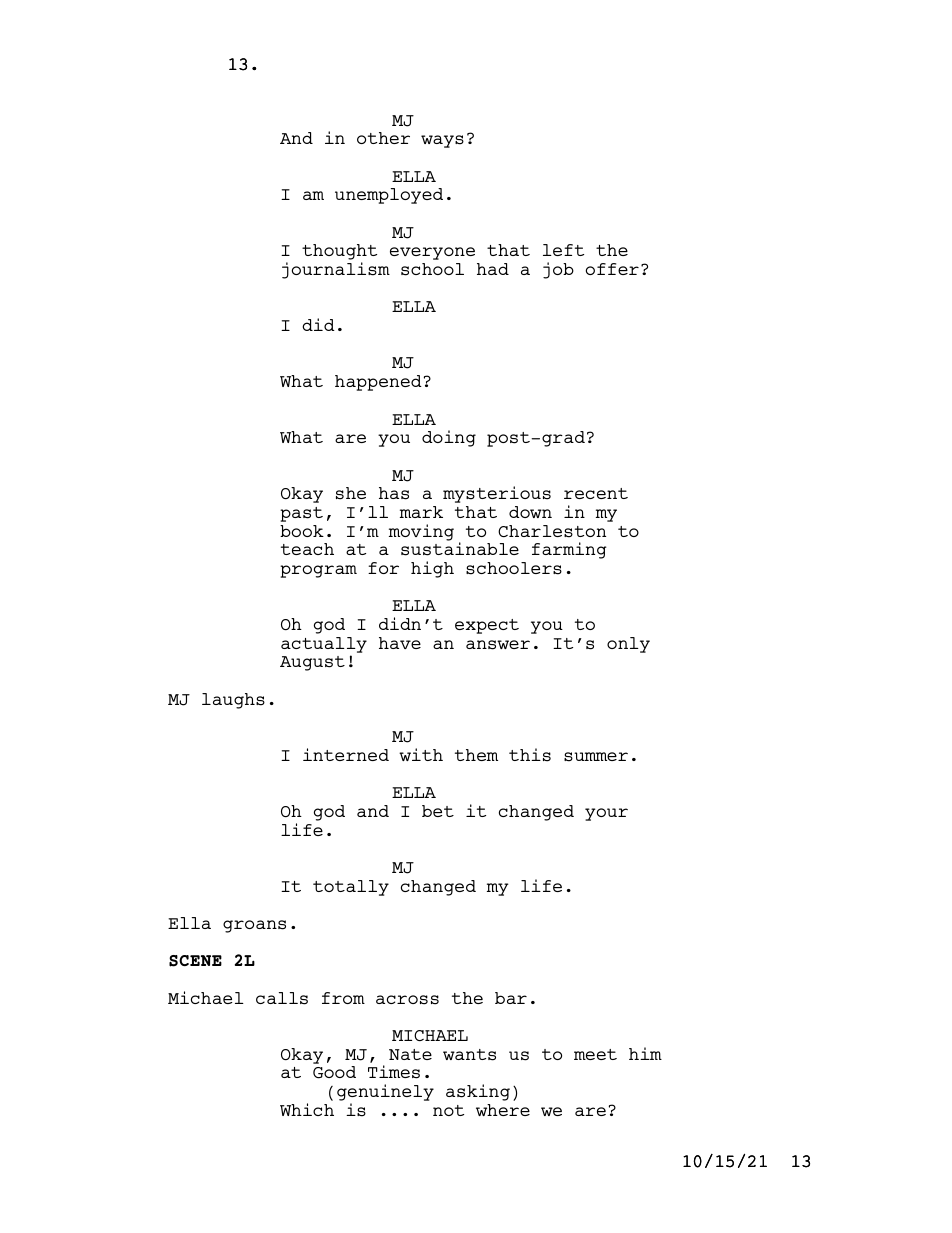 This screenshot has height=1233, width=952. What do you see at coordinates (378, 383) in the screenshot?
I see `happened` at bounding box center [378, 383].
